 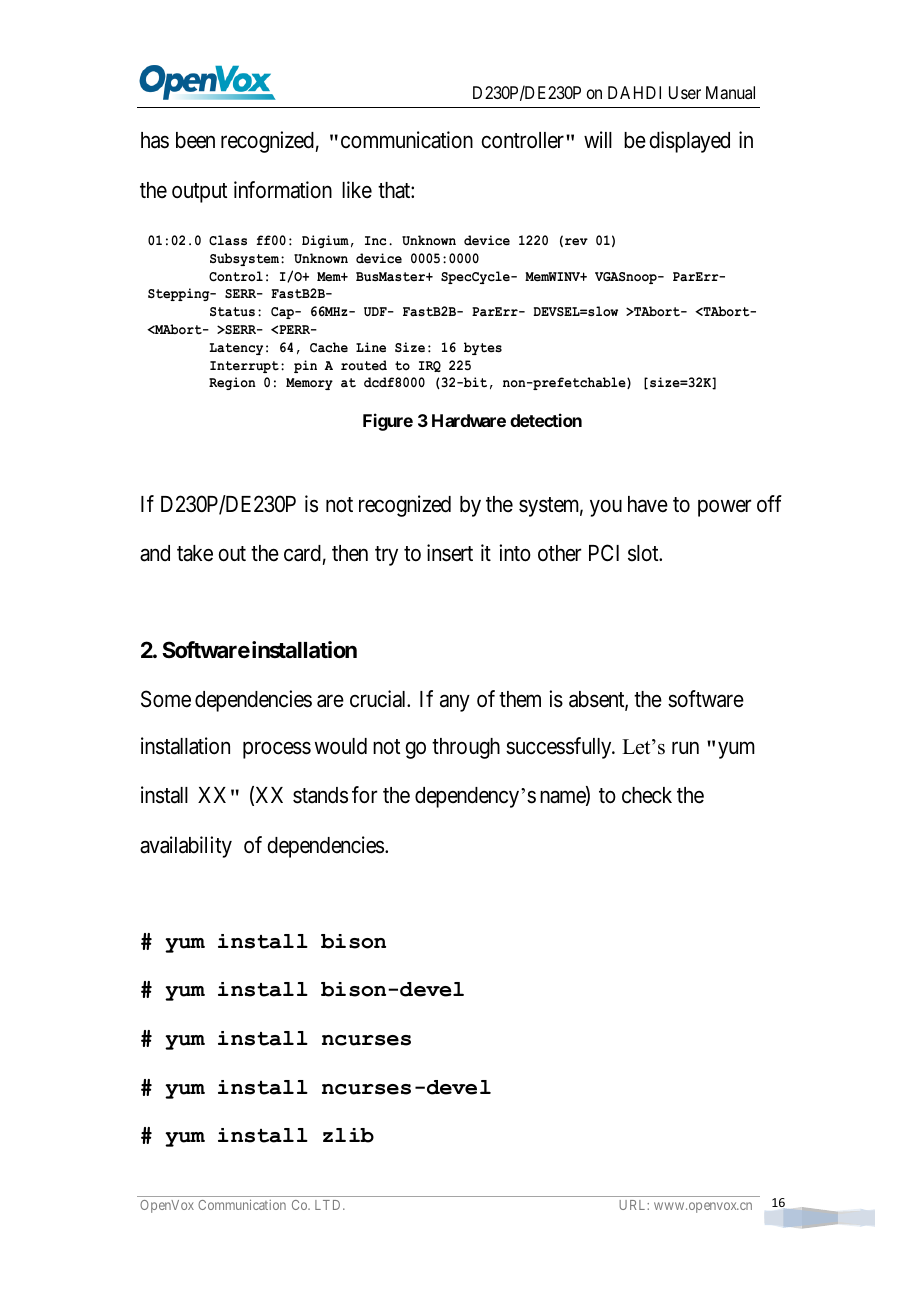 I want to click on run, so click(x=685, y=748).
